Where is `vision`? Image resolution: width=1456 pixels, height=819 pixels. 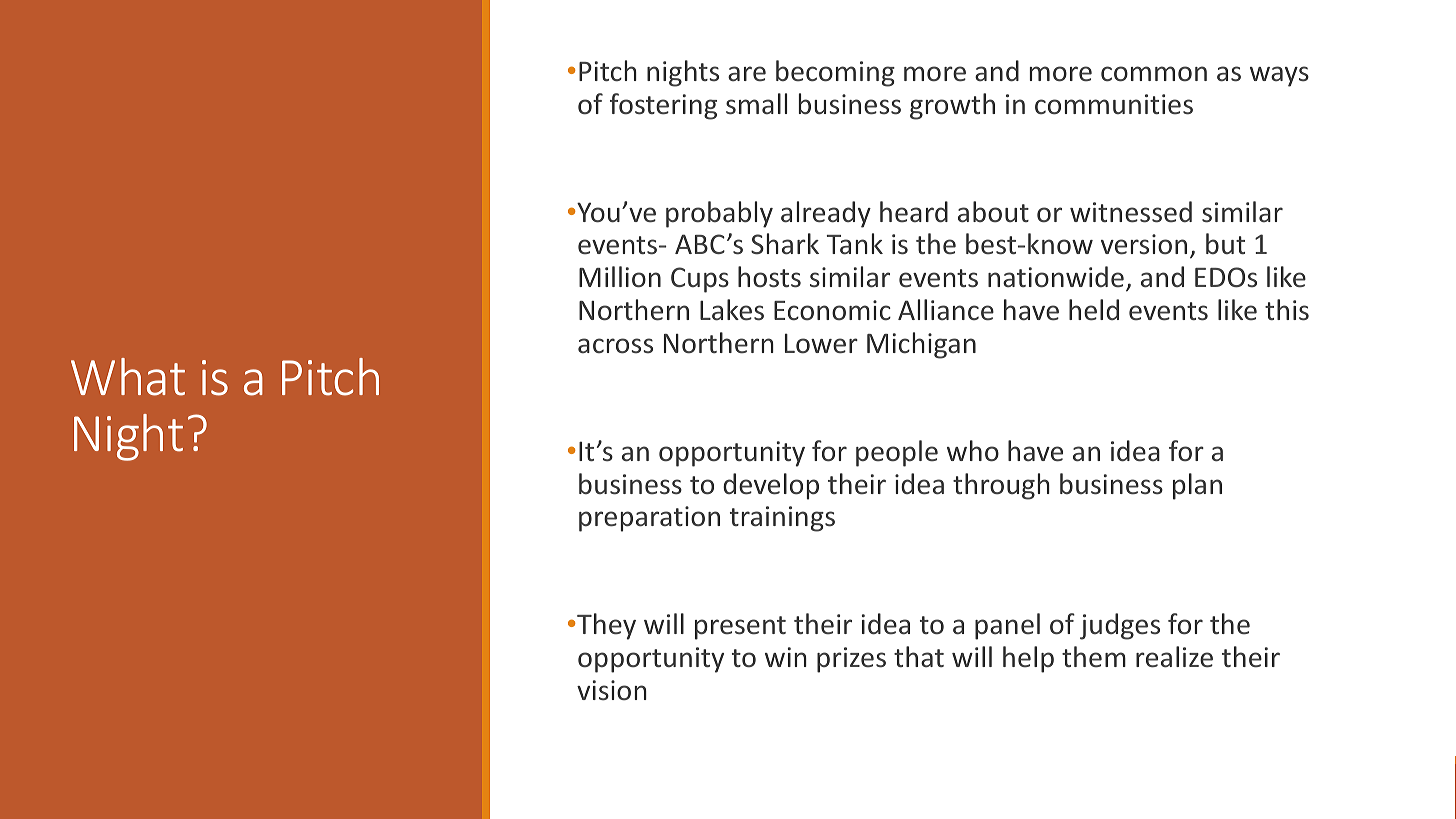
vision is located at coordinates (612, 690).
